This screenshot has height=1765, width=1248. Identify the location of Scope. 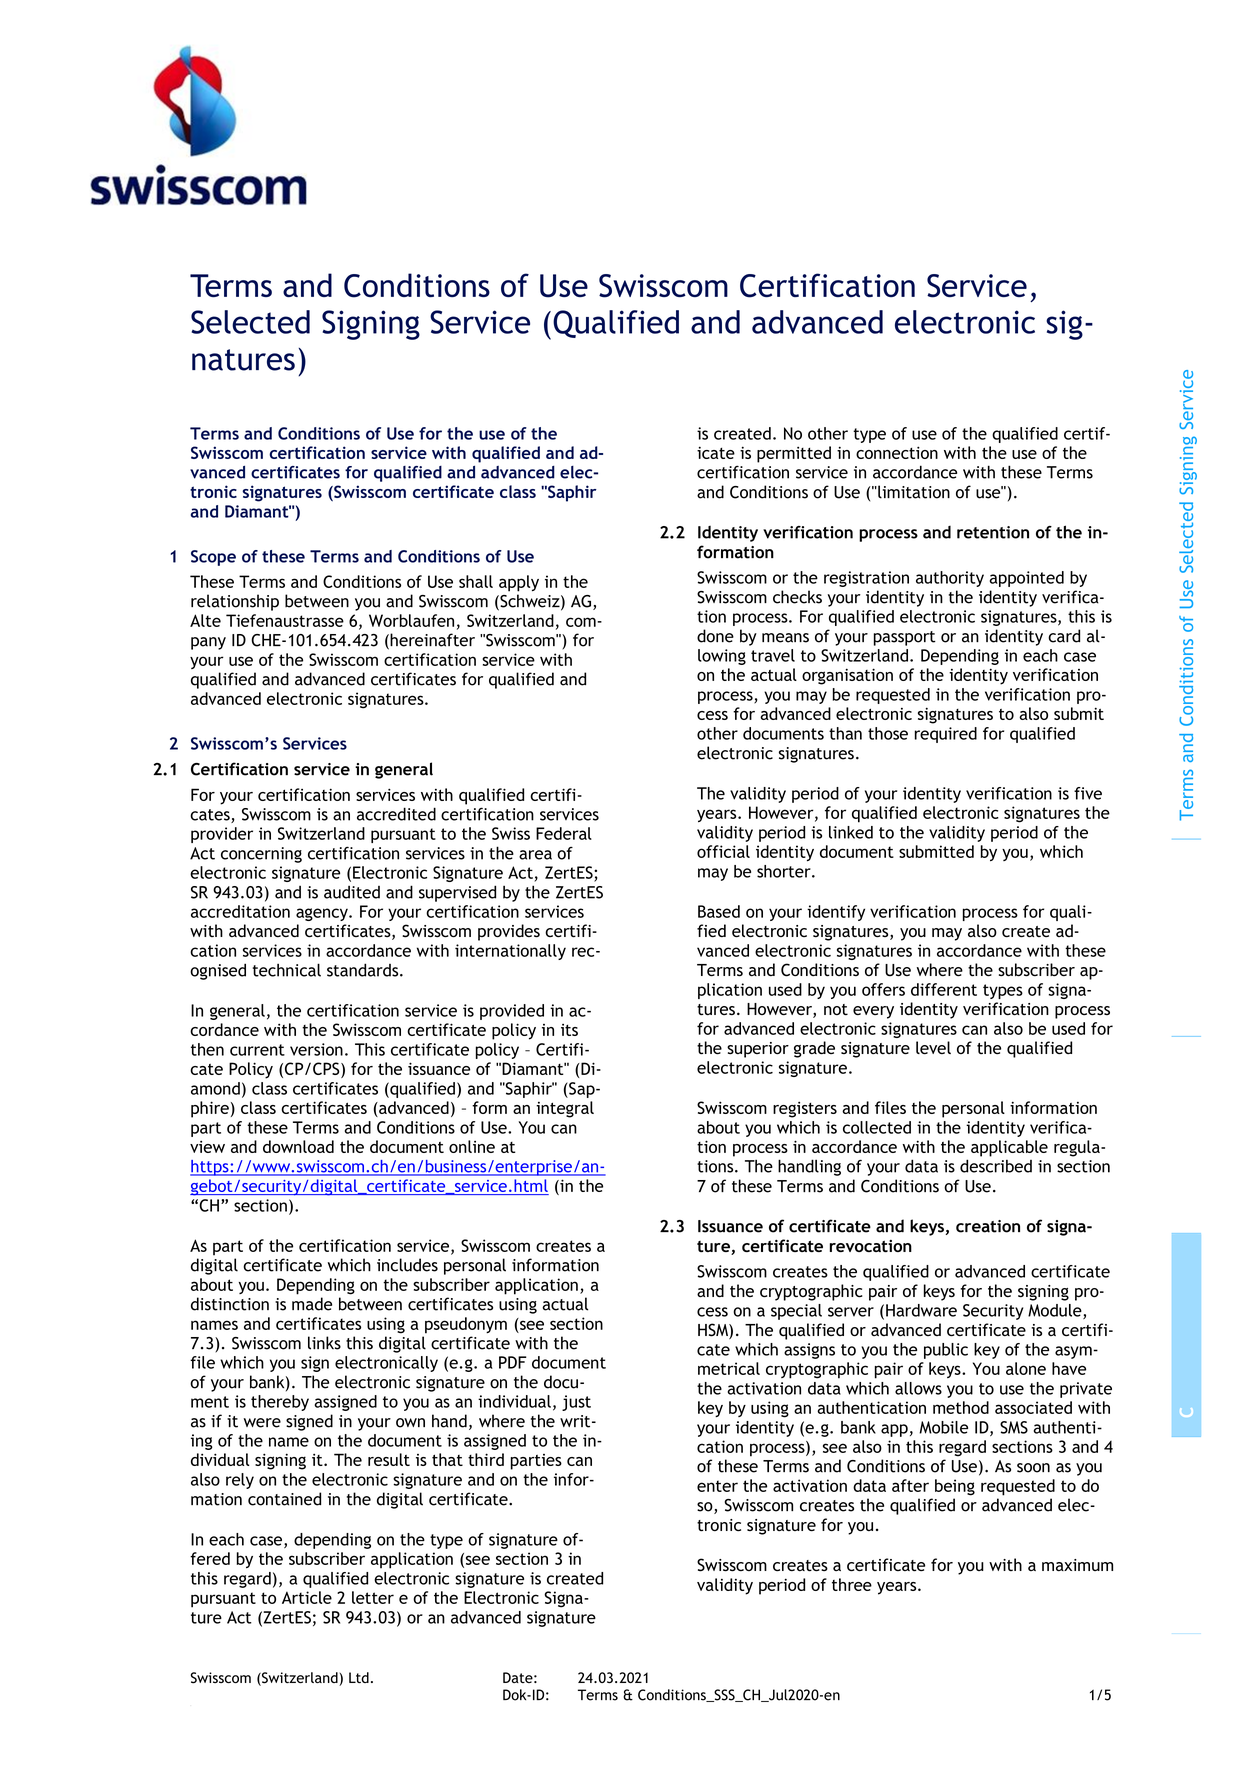
(213, 558).
